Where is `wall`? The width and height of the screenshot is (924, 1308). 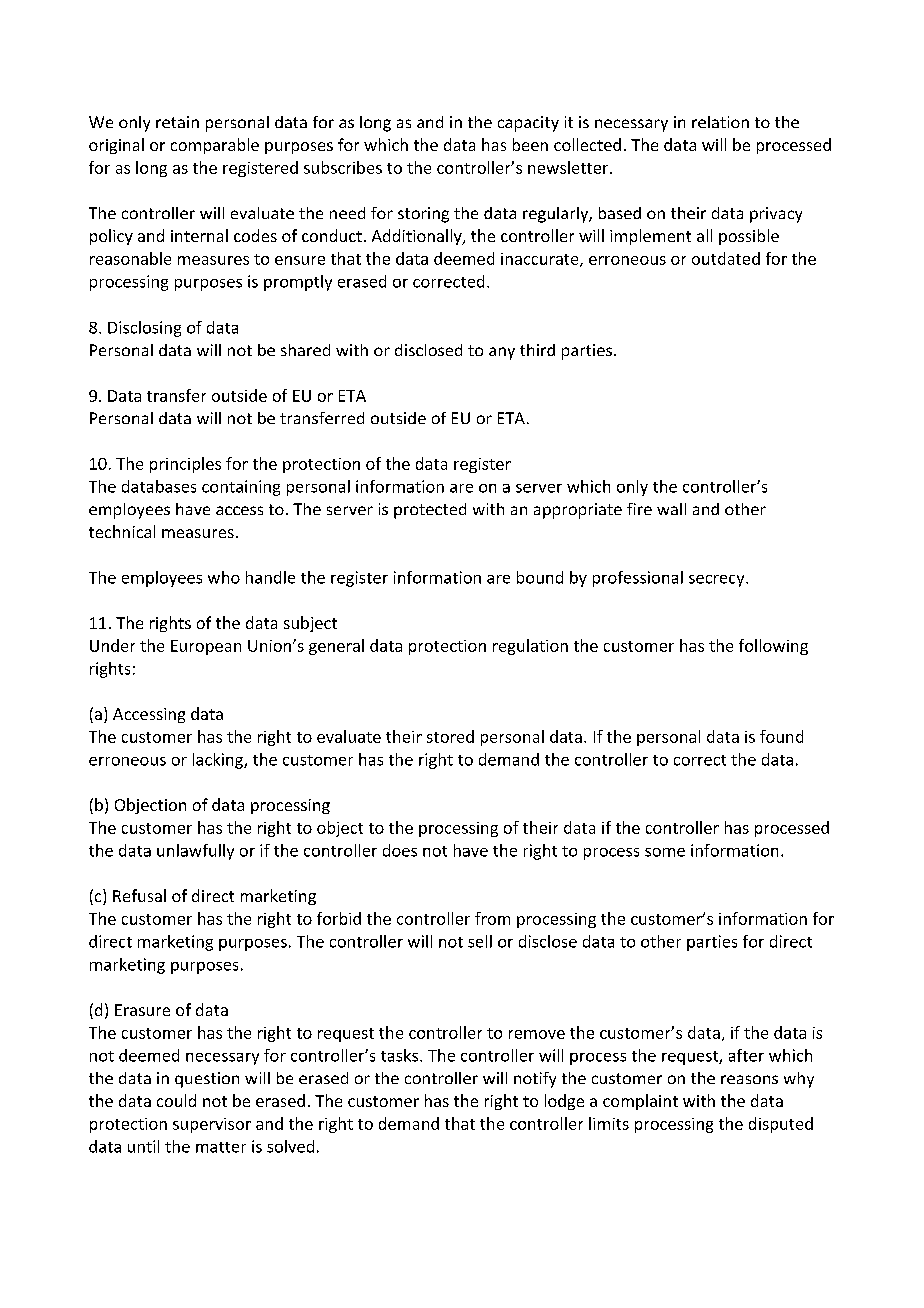
wall is located at coordinates (671, 509).
